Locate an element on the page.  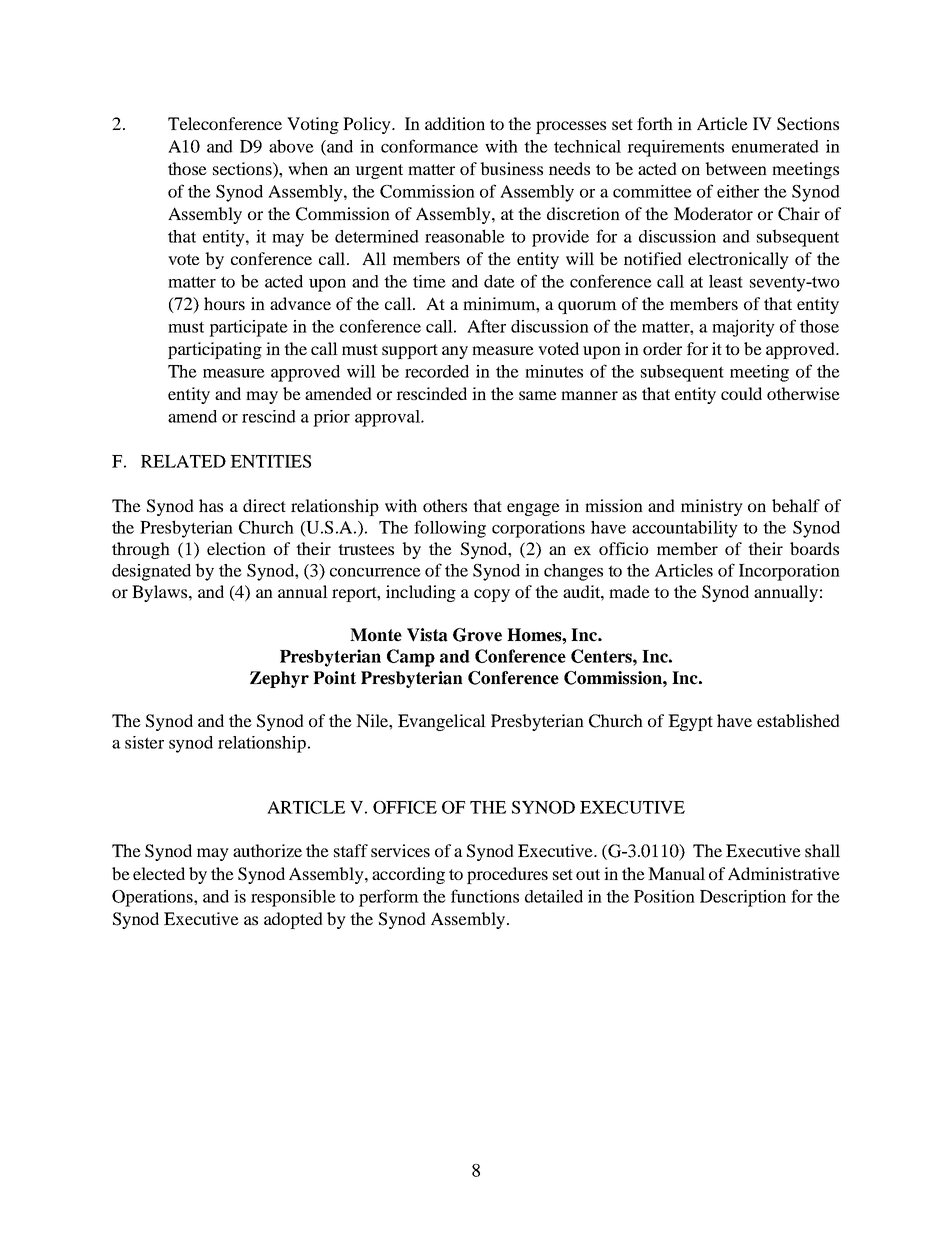
sister is located at coordinates (144, 742).
